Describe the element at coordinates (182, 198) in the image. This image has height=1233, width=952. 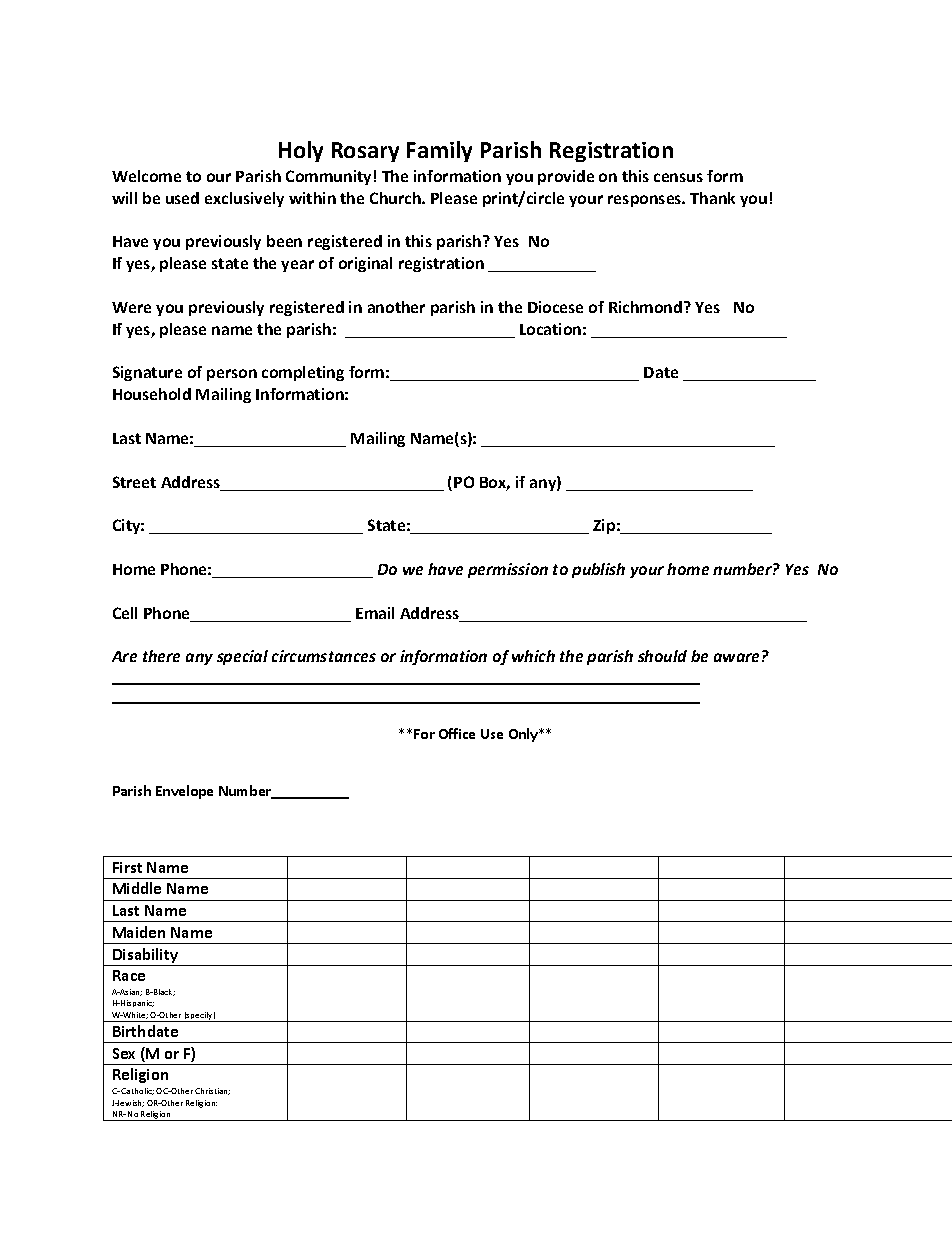
I see `used` at that location.
